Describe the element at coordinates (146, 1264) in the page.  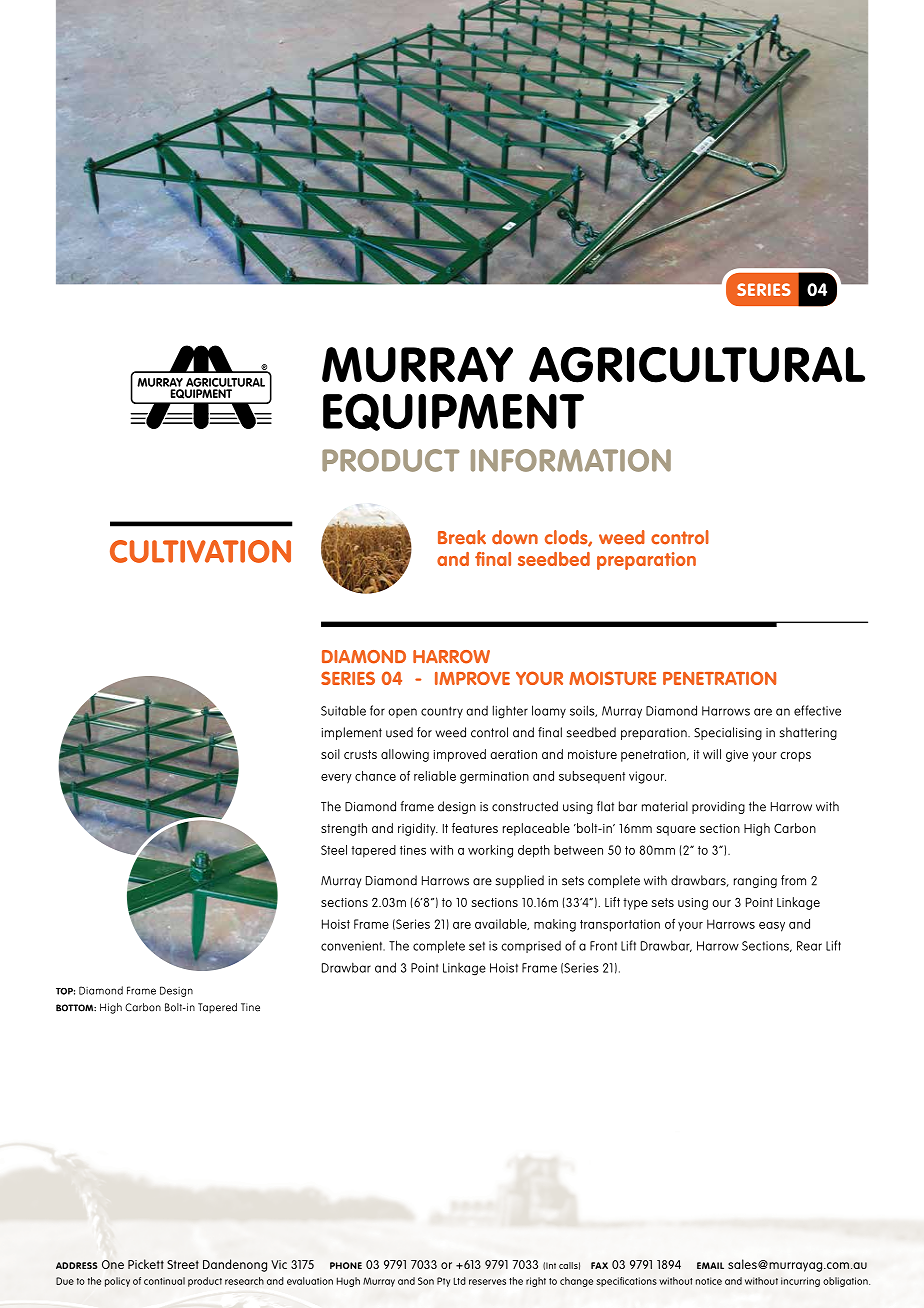
I see `Pickett` at that location.
